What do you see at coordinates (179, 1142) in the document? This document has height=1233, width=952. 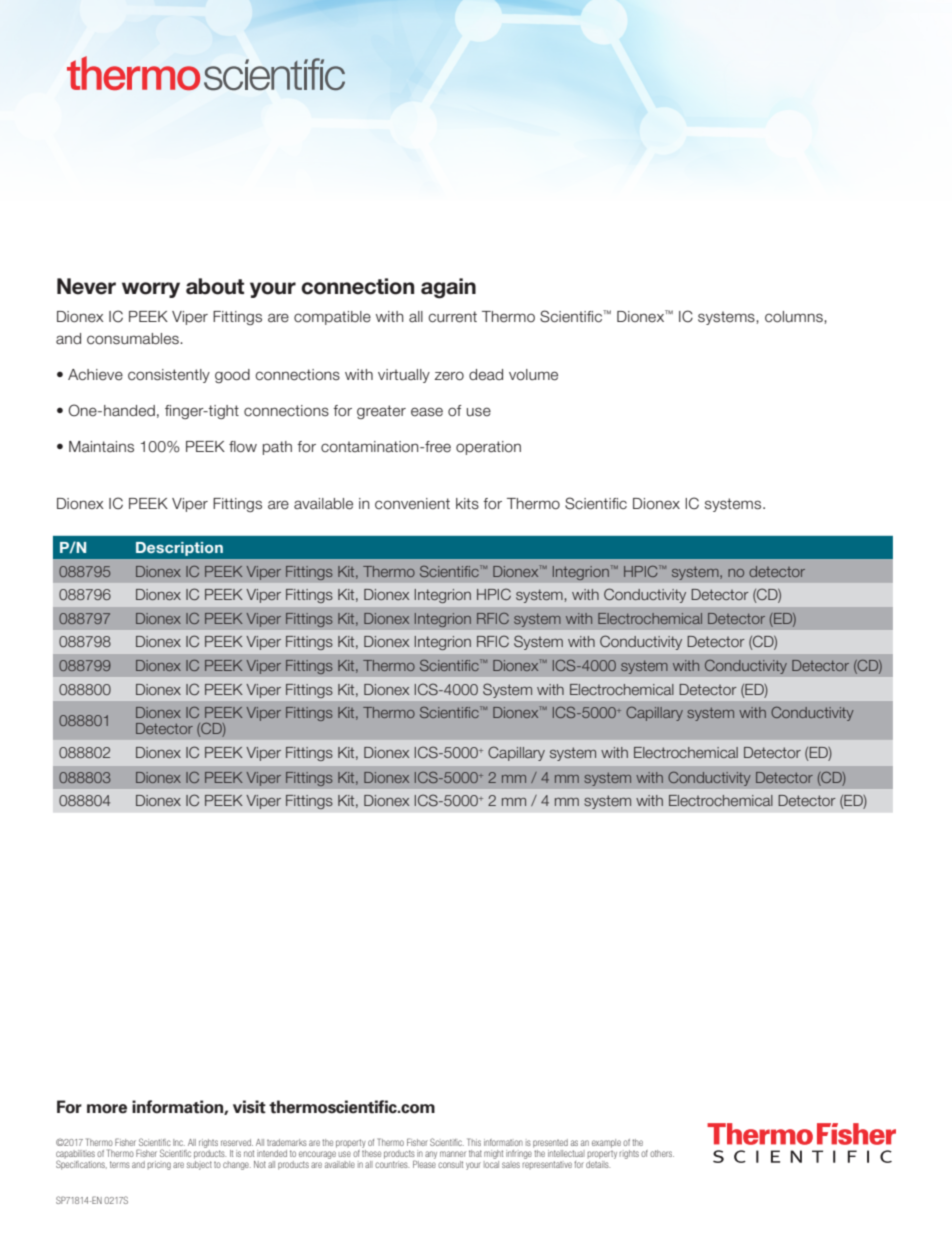 I see `Inc` at bounding box center [179, 1142].
